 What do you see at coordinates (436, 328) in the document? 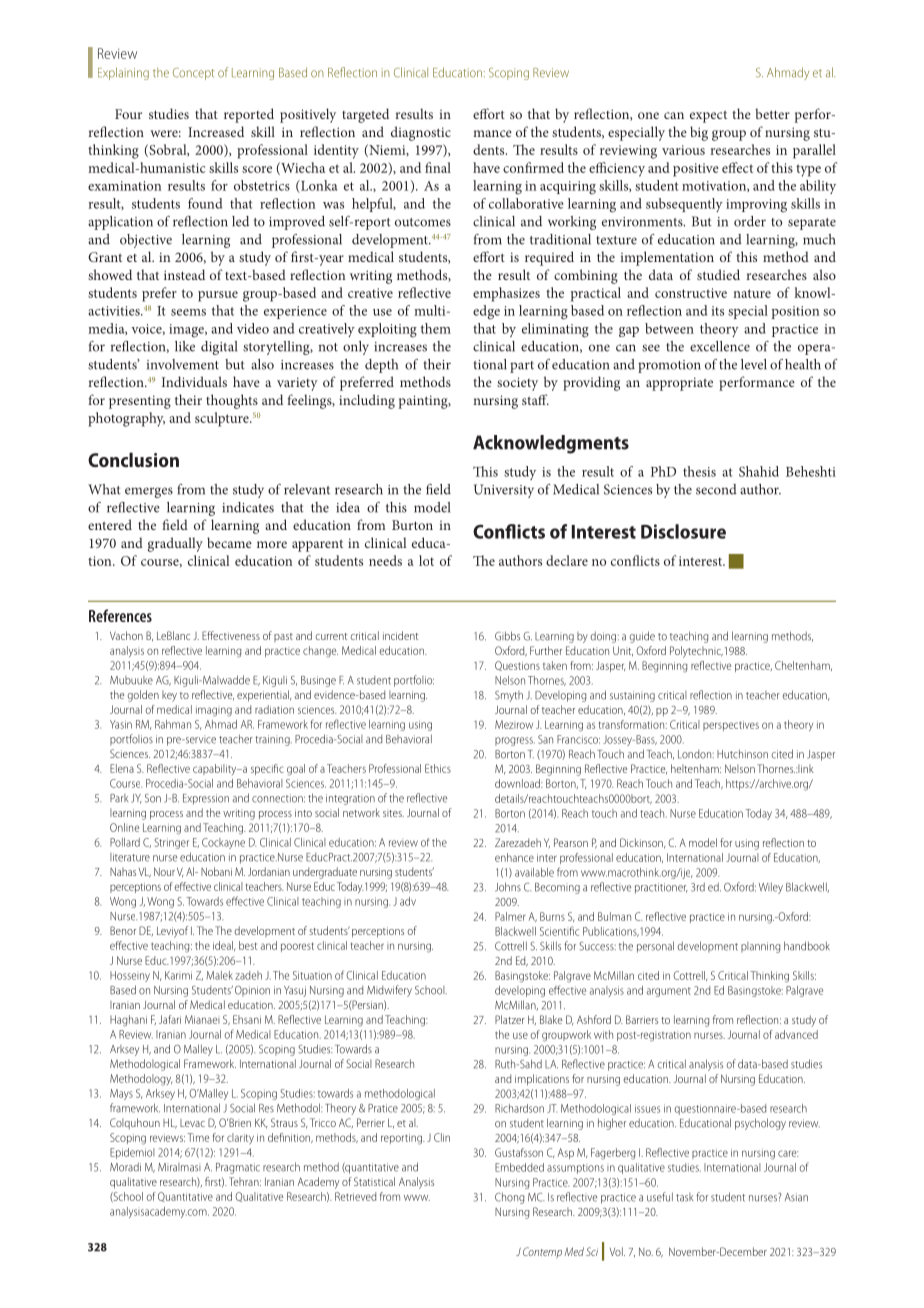
I see `them` at bounding box center [436, 328].
